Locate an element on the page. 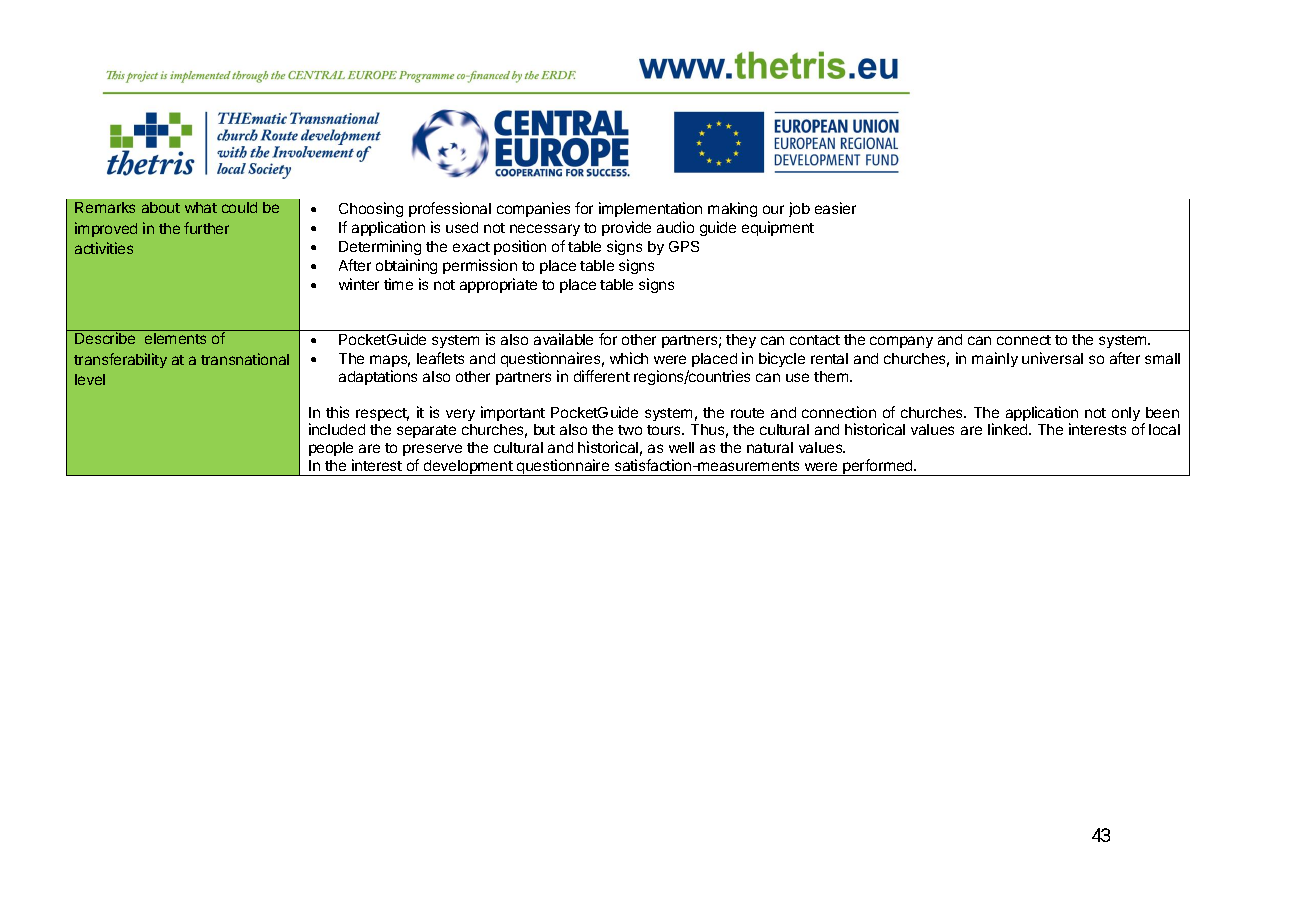  well is located at coordinates (681, 447).
